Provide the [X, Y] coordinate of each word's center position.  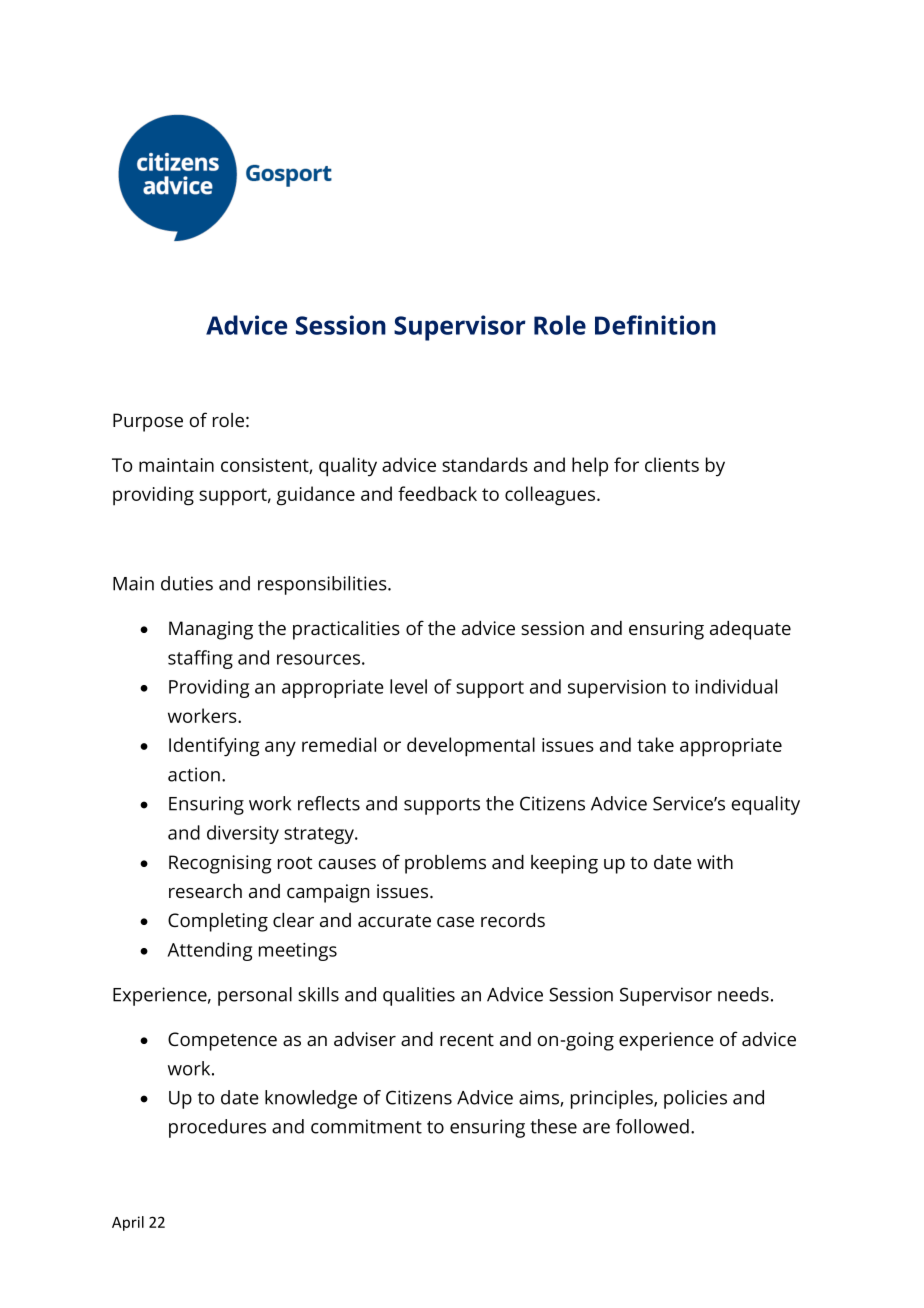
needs [743, 994]
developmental [471, 747]
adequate [750, 630]
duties [187, 583]
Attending [209, 951]
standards [485, 464]
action [194, 774]
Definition [655, 325]
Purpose [148, 422]
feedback [437, 493]
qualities [419, 996]
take [655, 744]
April [128, 1223]
